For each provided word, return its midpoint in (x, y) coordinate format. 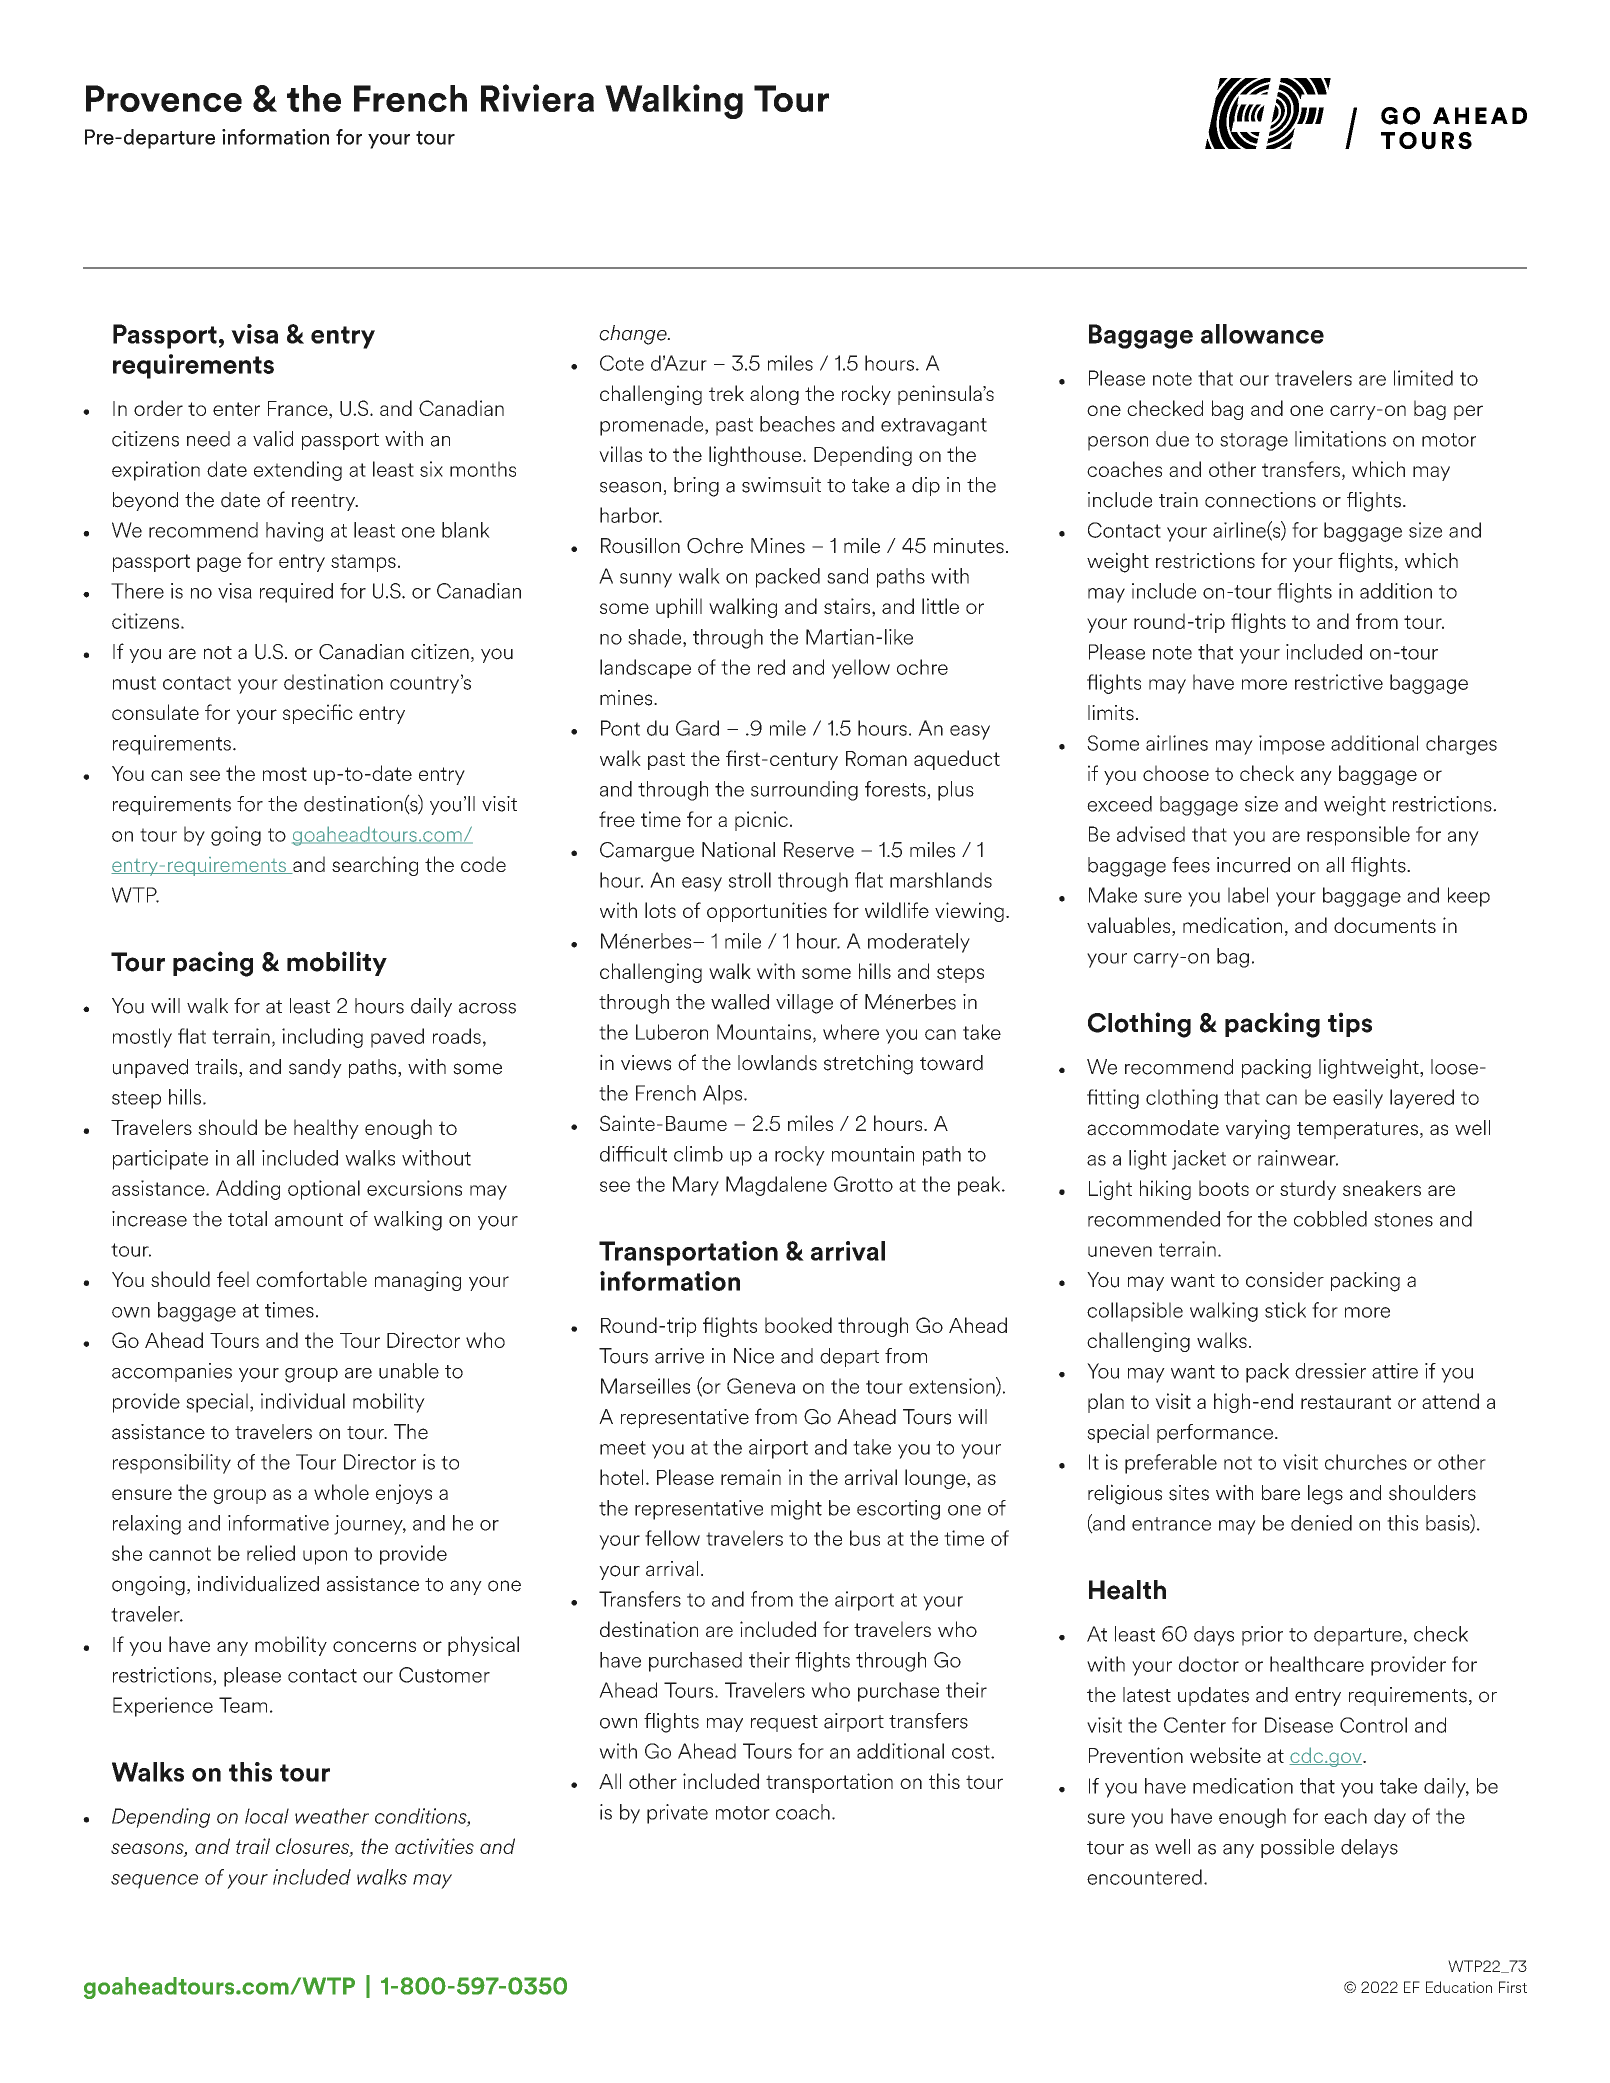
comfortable (311, 1279)
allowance (1262, 334)
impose (1292, 745)
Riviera (537, 98)
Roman (876, 758)
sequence (154, 1881)
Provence (164, 98)
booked (798, 1325)
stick (1285, 1310)
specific (318, 714)
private (677, 1814)
